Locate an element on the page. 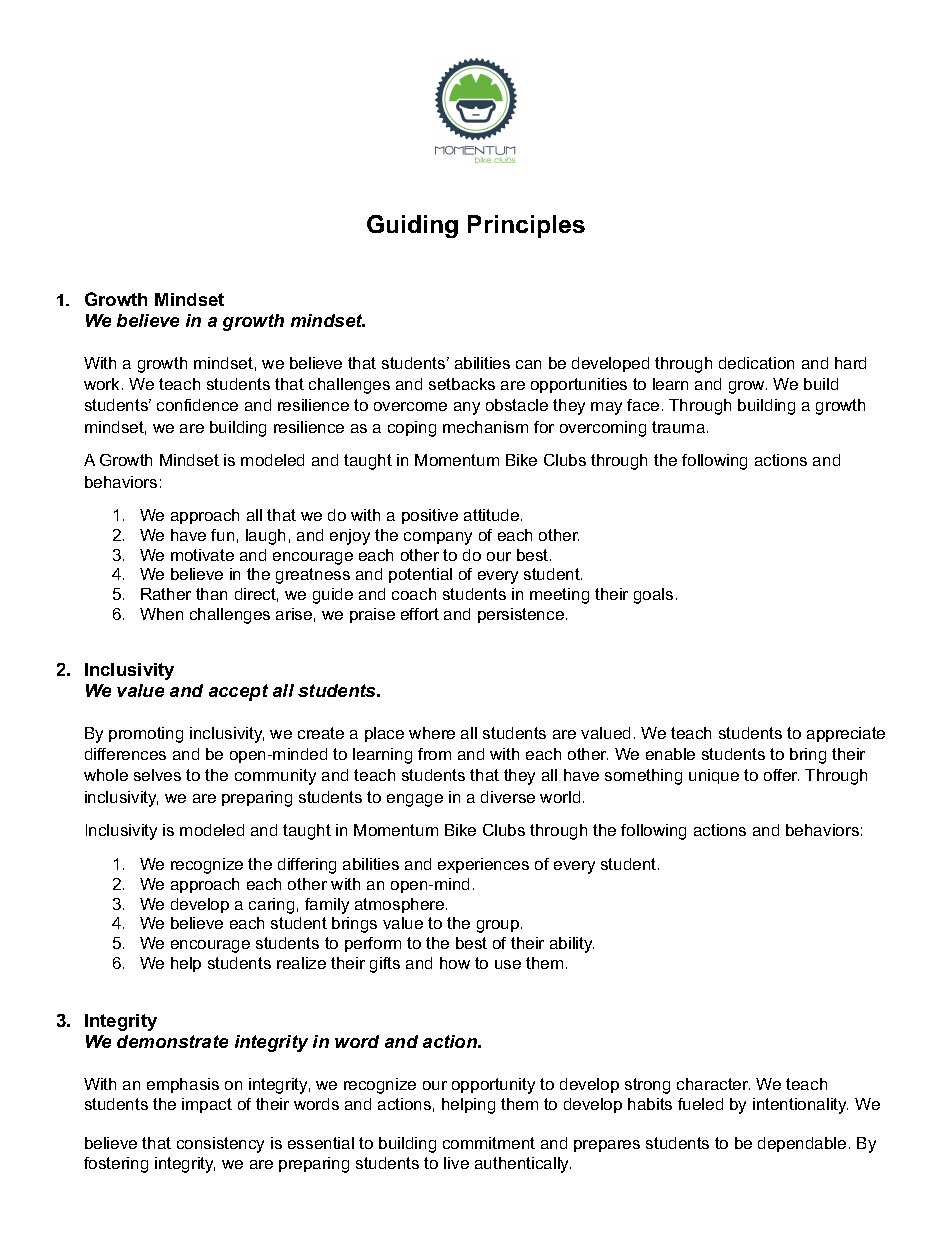 The height and width of the page is (1233, 952). ability is located at coordinates (572, 945).
